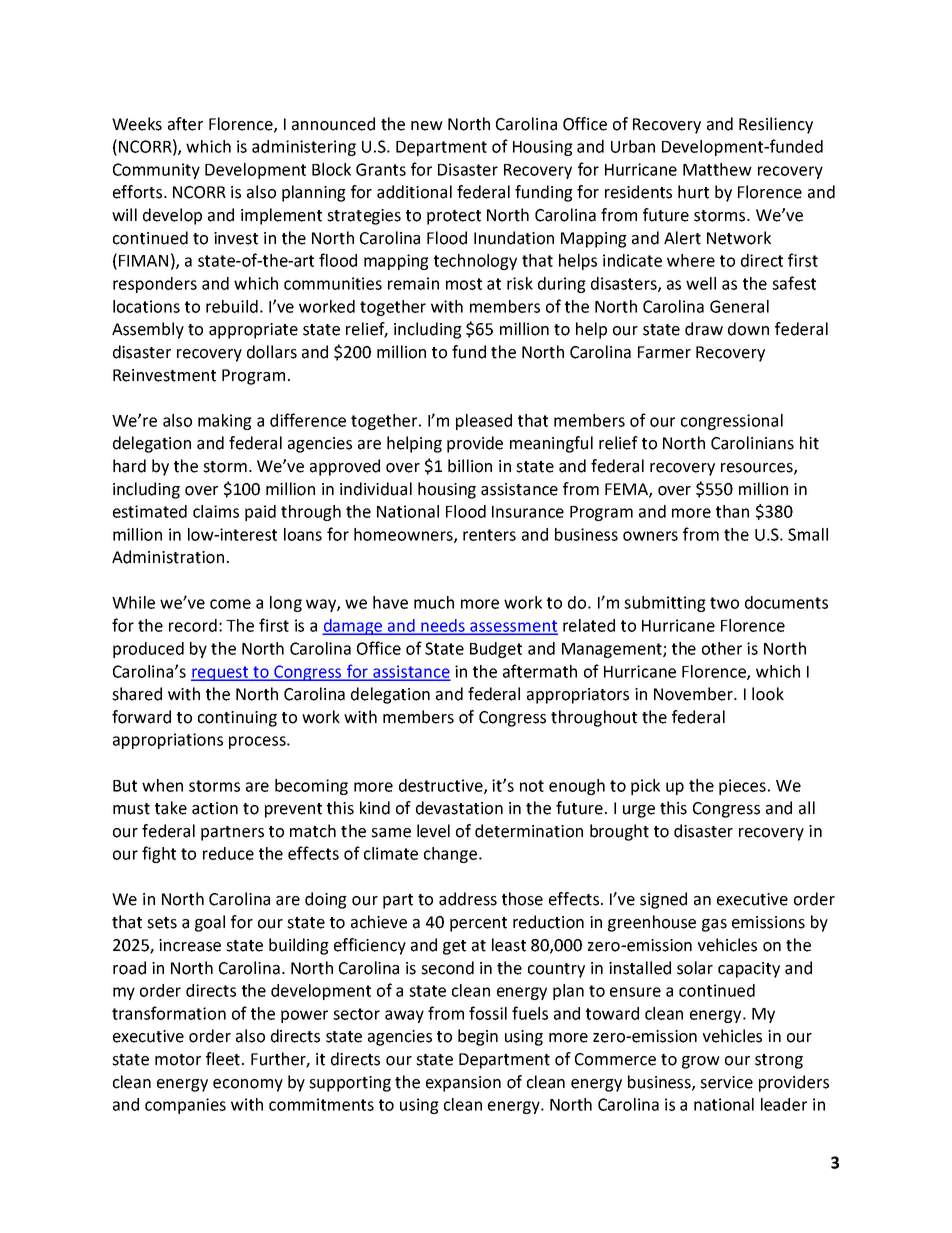 The image size is (952, 1233). I want to click on change, so click(452, 855).
